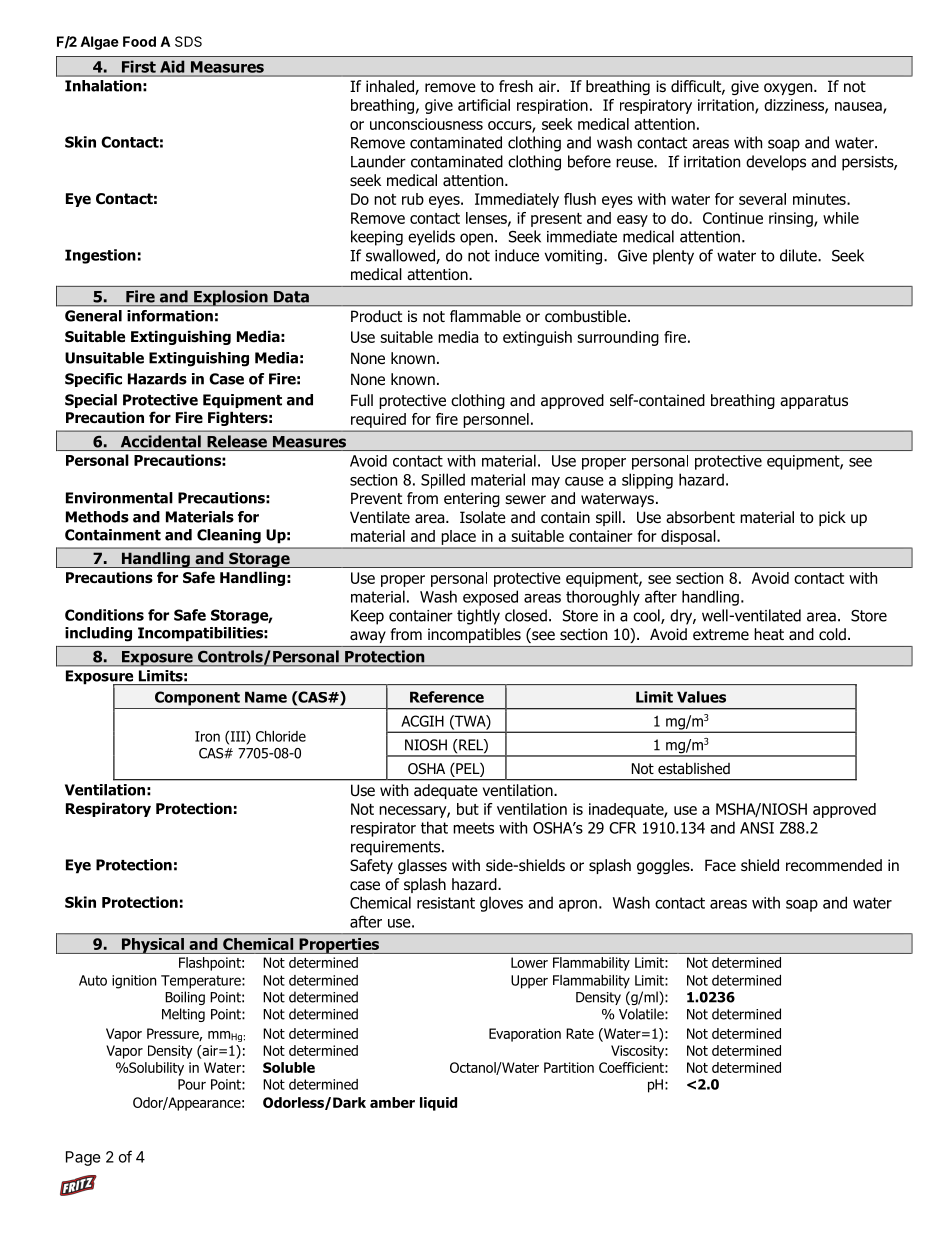 The height and width of the document is (1233, 952). What do you see at coordinates (789, 89) in the document?
I see `oxygen` at bounding box center [789, 89].
